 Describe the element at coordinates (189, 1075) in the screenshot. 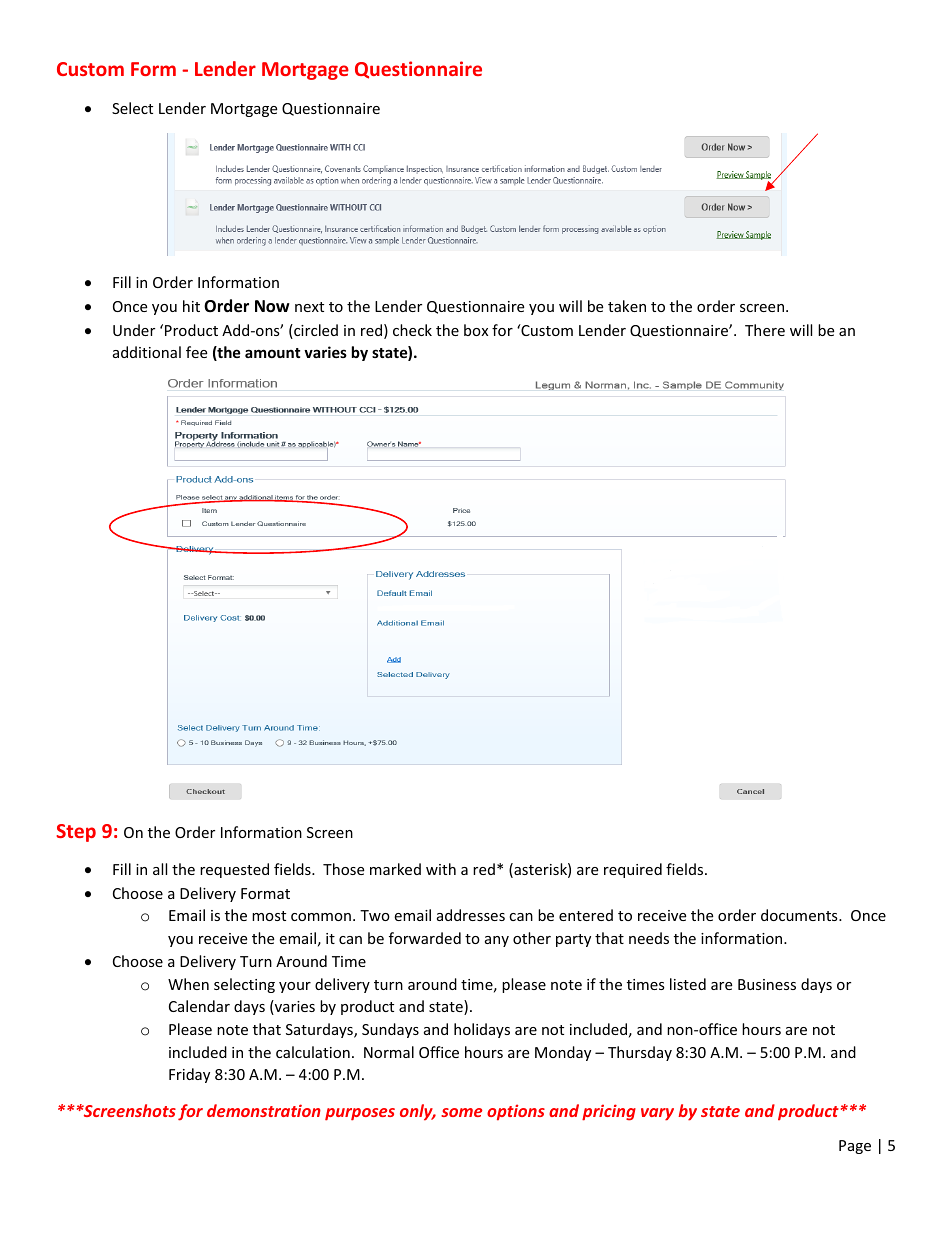

I see `Friday` at that location.
